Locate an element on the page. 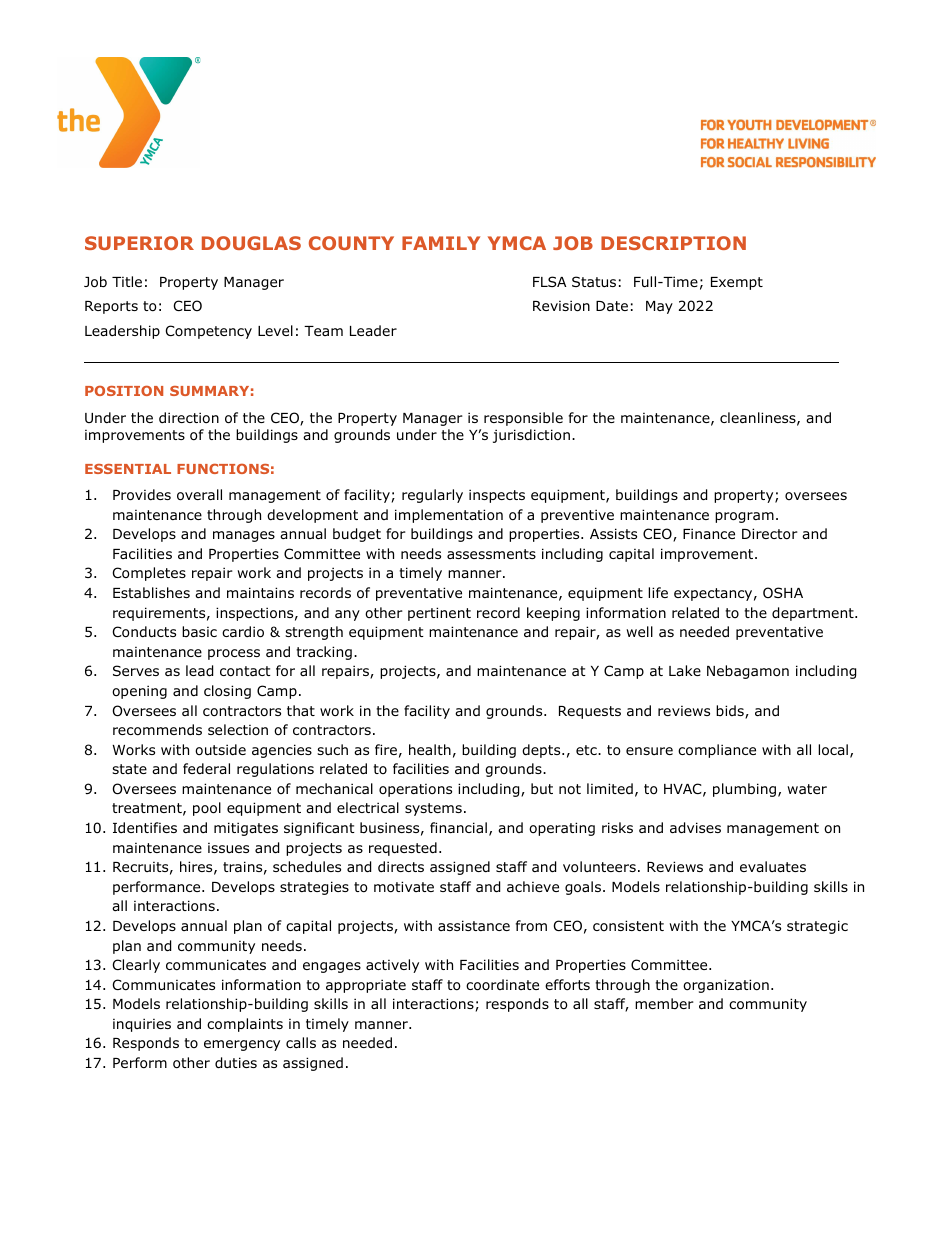  inspects is located at coordinates (497, 496).
